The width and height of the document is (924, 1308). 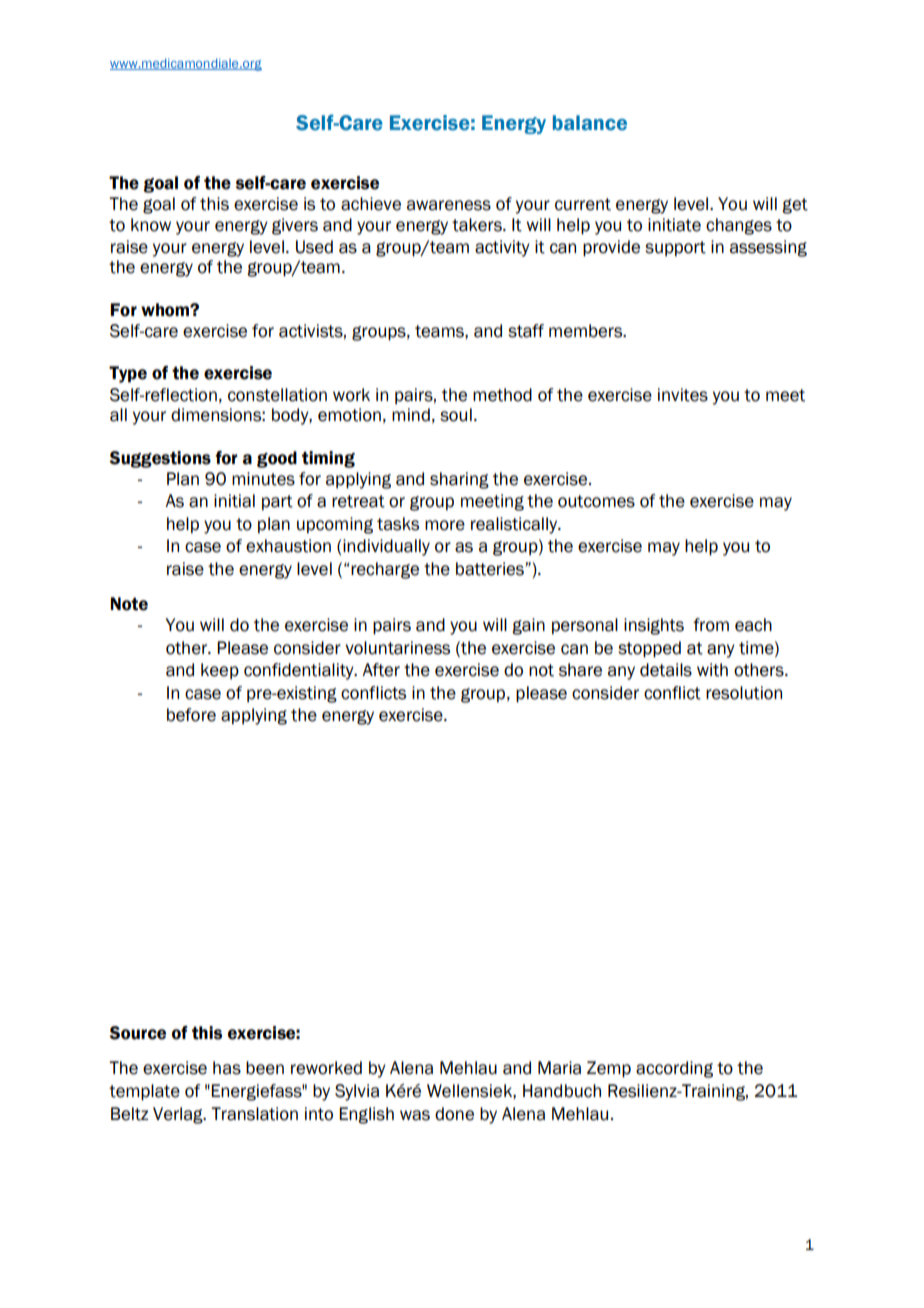 I want to click on has, so click(x=227, y=1068).
